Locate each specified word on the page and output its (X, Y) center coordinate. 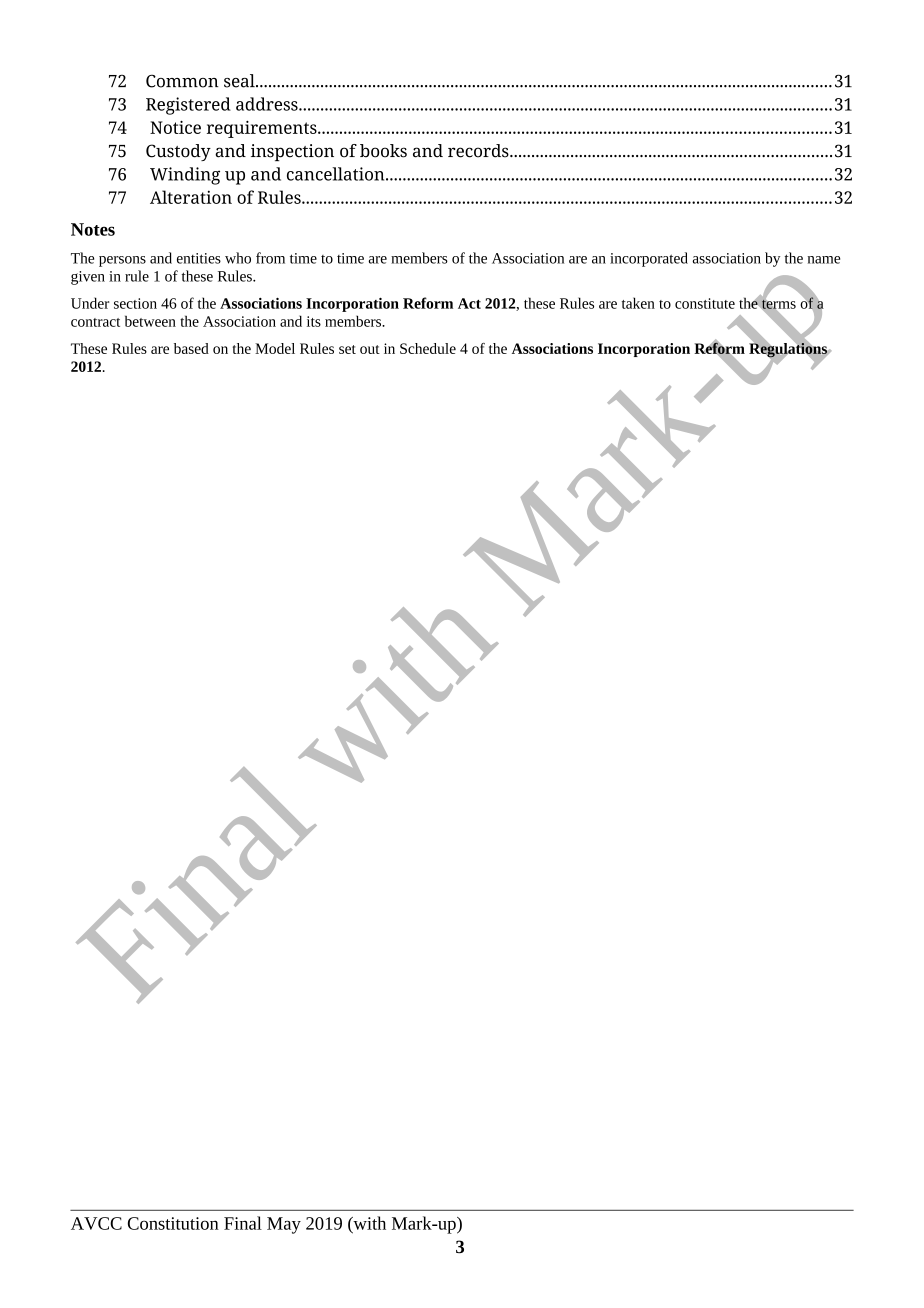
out (370, 349)
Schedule (428, 348)
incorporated (649, 259)
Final (243, 1223)
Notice (175, 127)
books (383, 151)
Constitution (173, 1223)
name (824, 260)
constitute (705, 303)
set (347, 349)
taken (638, 303)
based (191, 348)
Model (275, 348)
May (284, 1225)
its (314, 321)
